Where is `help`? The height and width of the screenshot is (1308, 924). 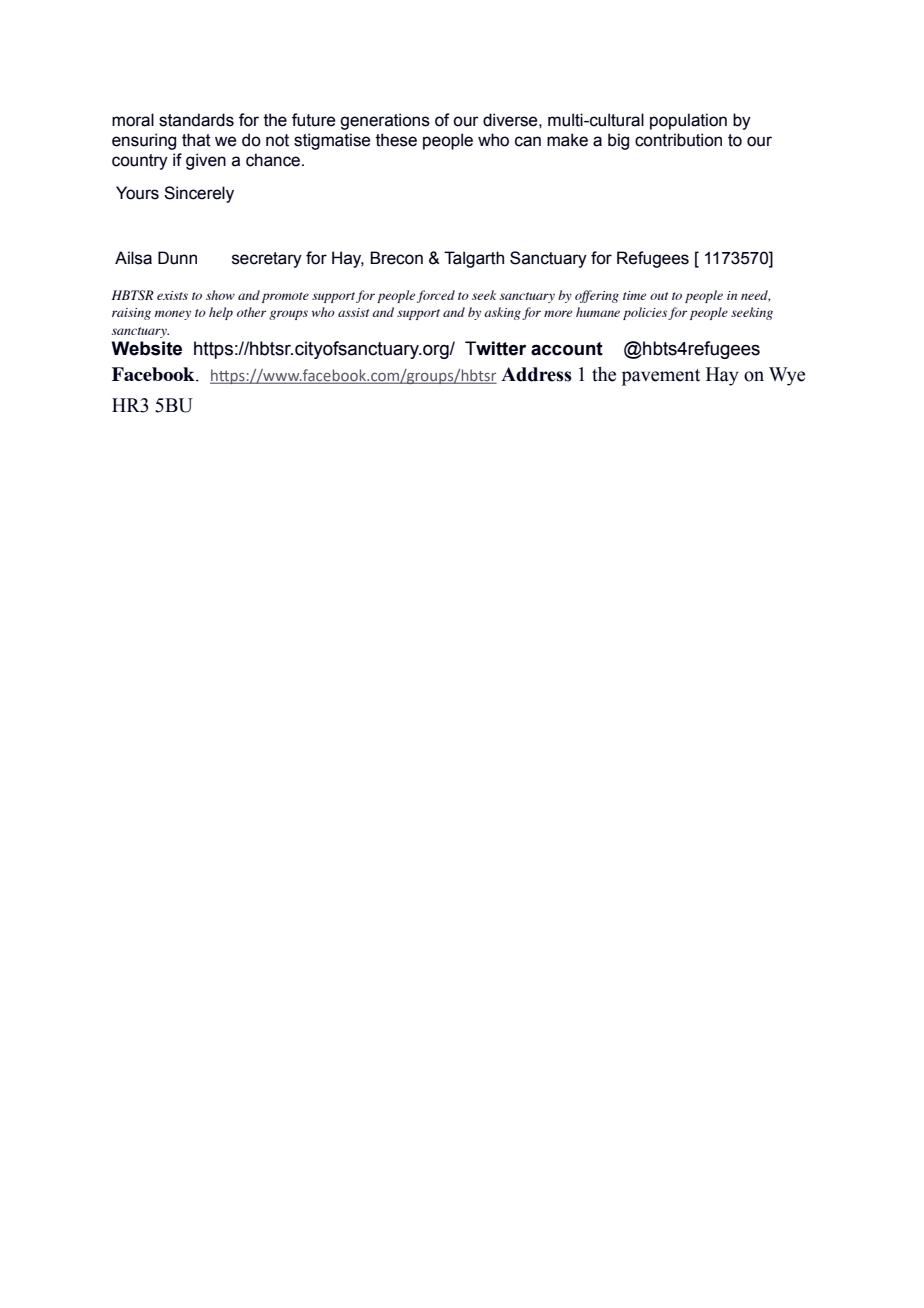
help is located at coordinates (221, 313).
